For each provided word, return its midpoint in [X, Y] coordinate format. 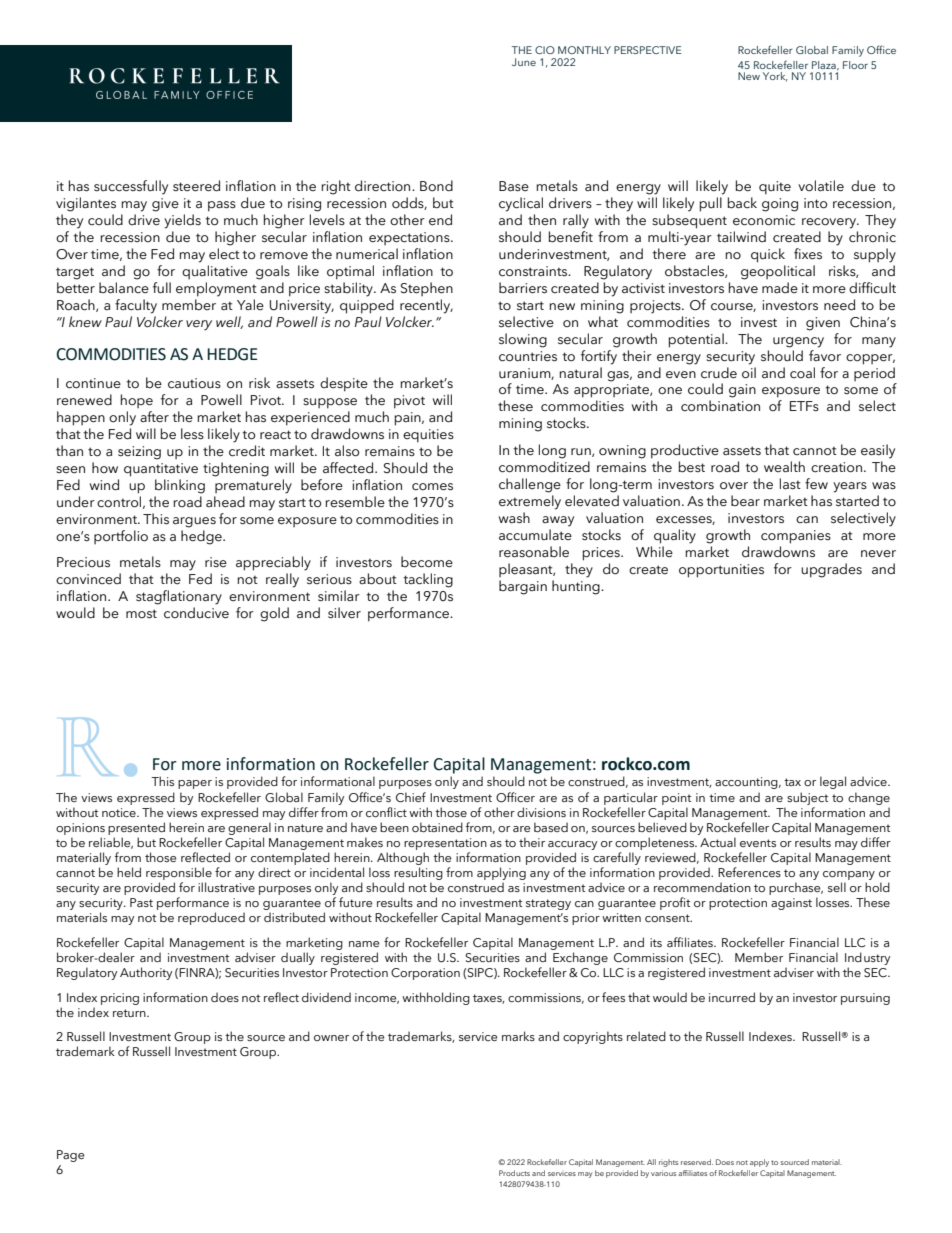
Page [71, 1156]
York [775, 77]
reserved [697, 1162]
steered [196, 186]
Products [514, 1173]
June [524, 62]
